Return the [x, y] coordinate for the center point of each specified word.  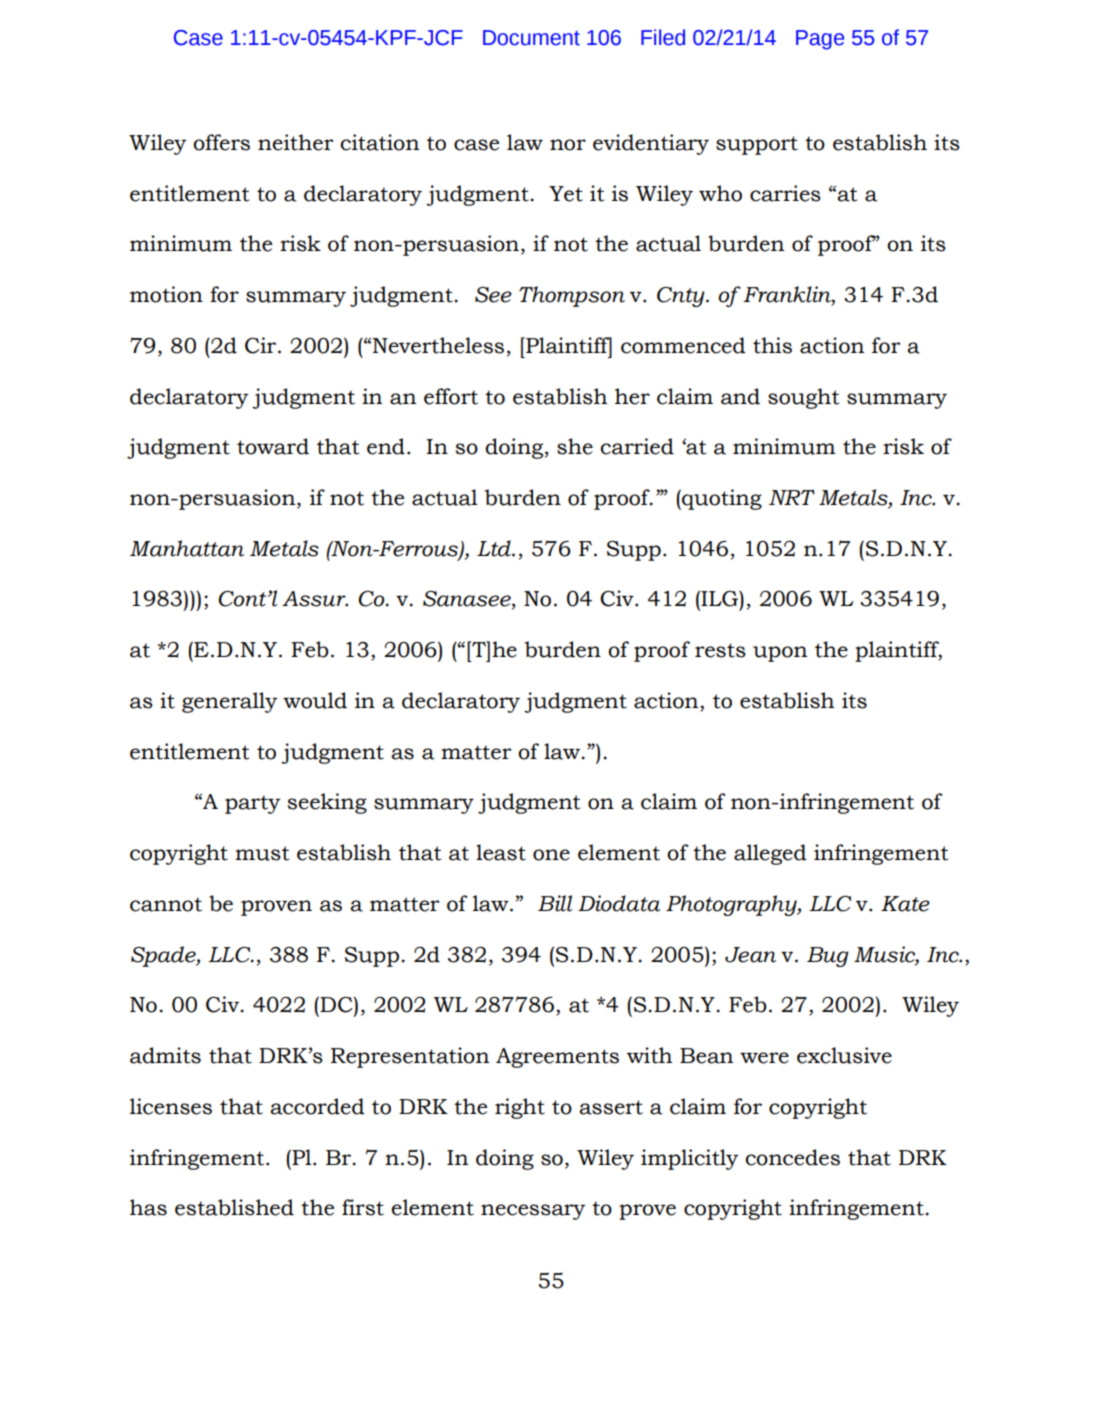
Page [820, 40]
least [501, 852]
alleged [770, 854]
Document [531, 38]
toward [273, 446]
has [148, 1207]
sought [803, 398]
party [253, 804]
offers [221, 142]
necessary [533, 1212]
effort [451, 396]
